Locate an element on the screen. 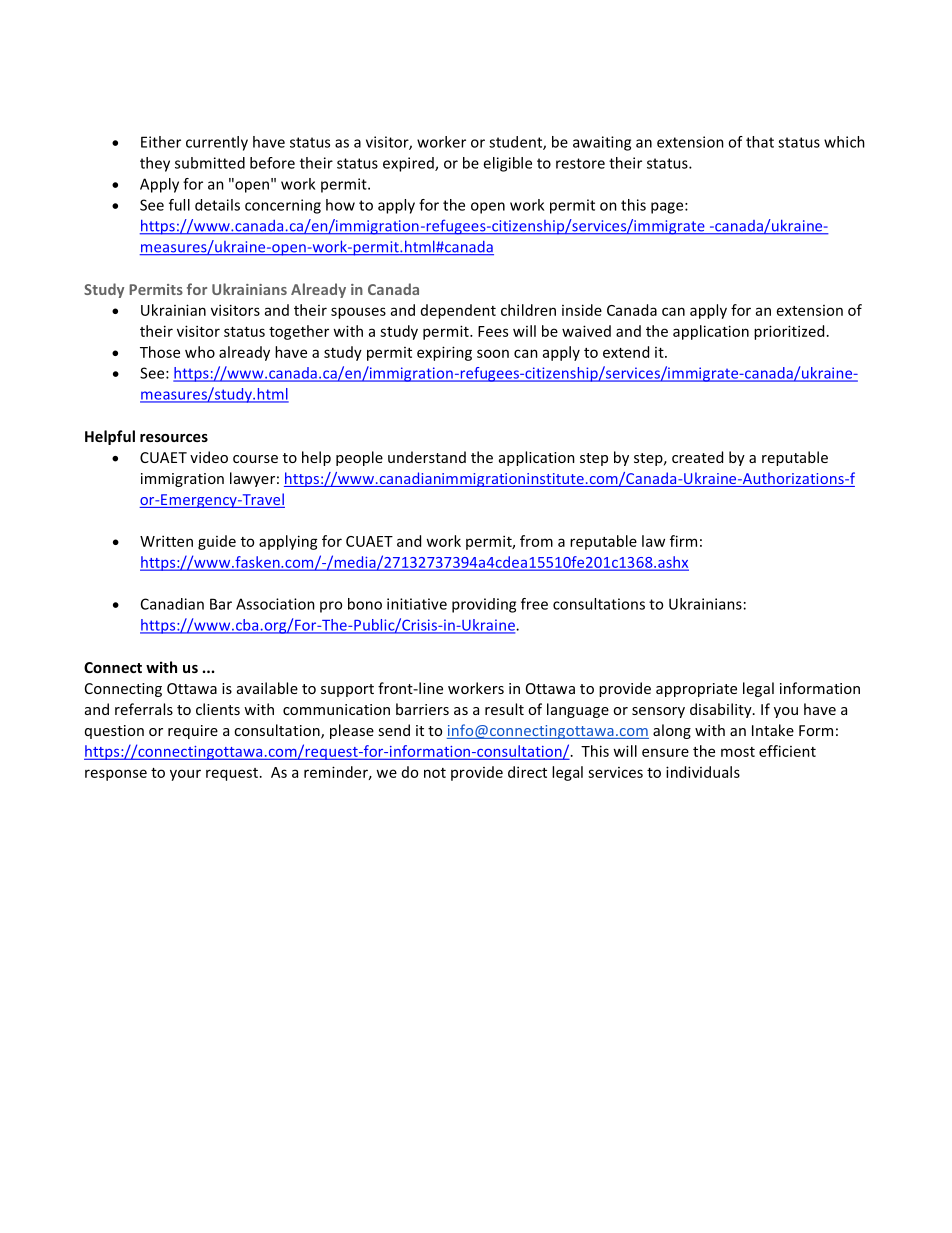 Image resolution: width=952 pixels, height=1233 pixels. Association is located at coordinates (275, 604).
